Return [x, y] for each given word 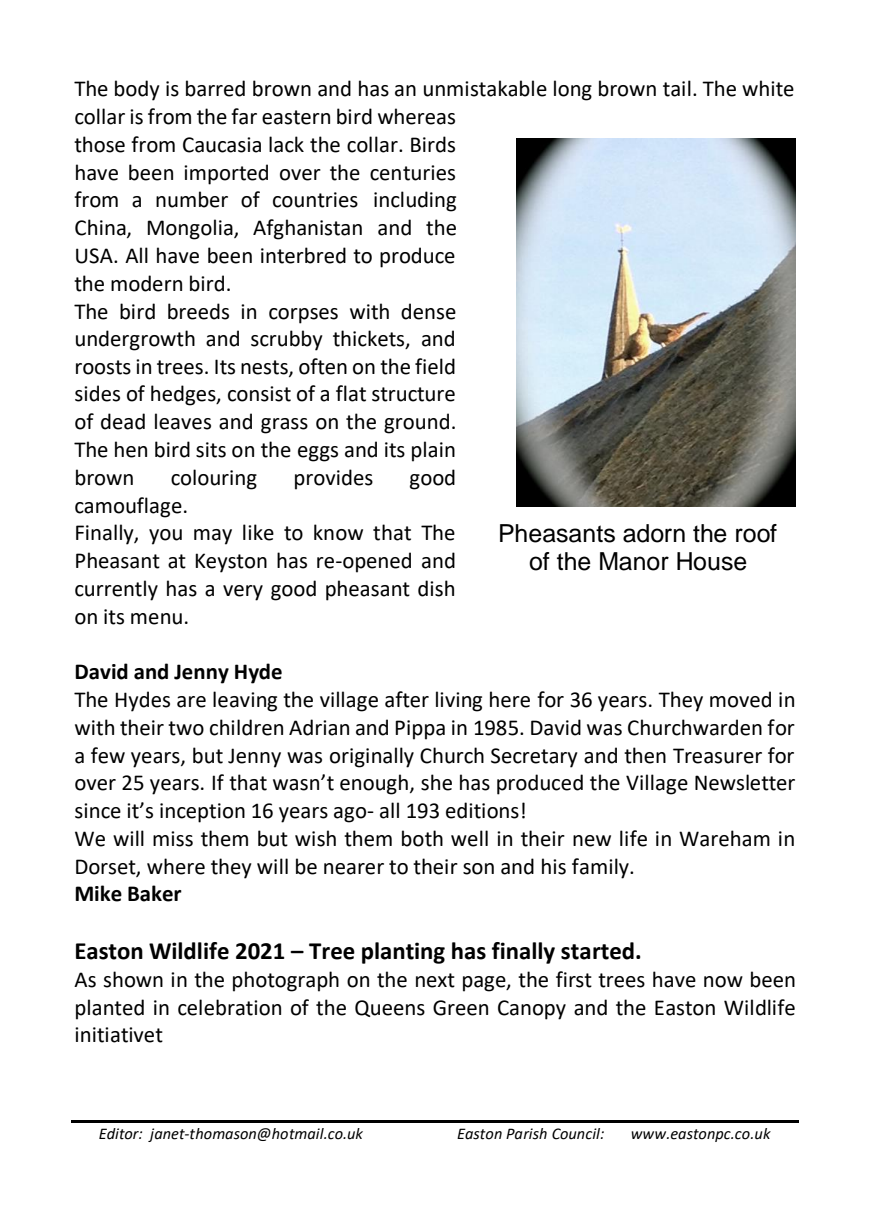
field [435, 366]
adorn [654, 533]
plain [433, 451]
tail [677, 88]
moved [740, 699]
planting [403, 953]
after [407, 699]
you [165, 537]
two [186, 728]
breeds [198, 311]
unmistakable [485, 88]
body [137, 90]
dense [428, 311]
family [601, 868]
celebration [229, 1007]
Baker [155, 893]
